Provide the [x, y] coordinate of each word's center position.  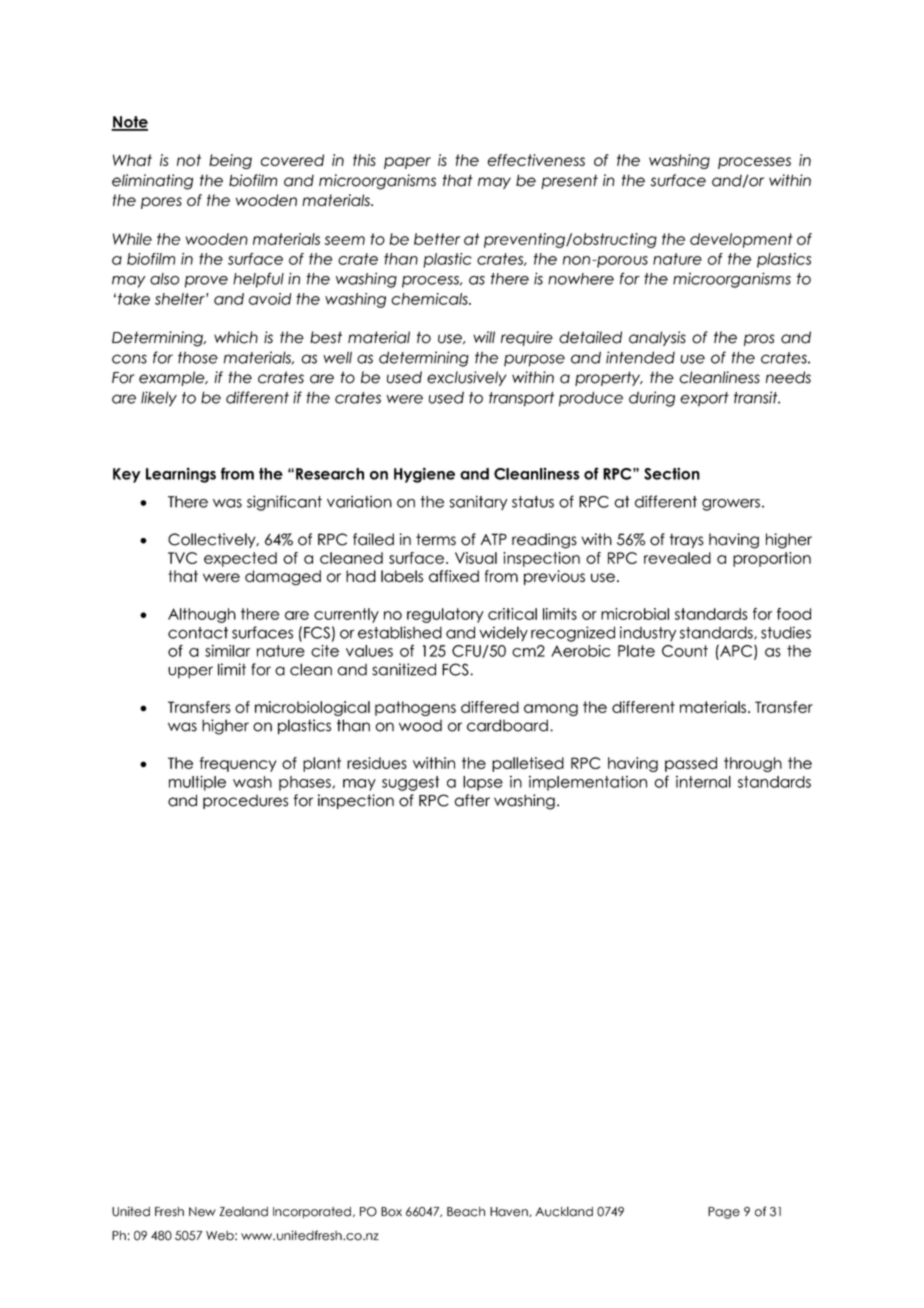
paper [407, 163]
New [202, 1212]
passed [691, 764]
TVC [182, 558]
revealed [677, 558]
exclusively [467, 378]
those [198, 357]
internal [703, 782]
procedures [245, 802]
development [741, 240]
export [704, 399]
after [472, 800]
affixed [454, 576]
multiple [197, 783]
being [230, 161]
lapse [483, 783]
